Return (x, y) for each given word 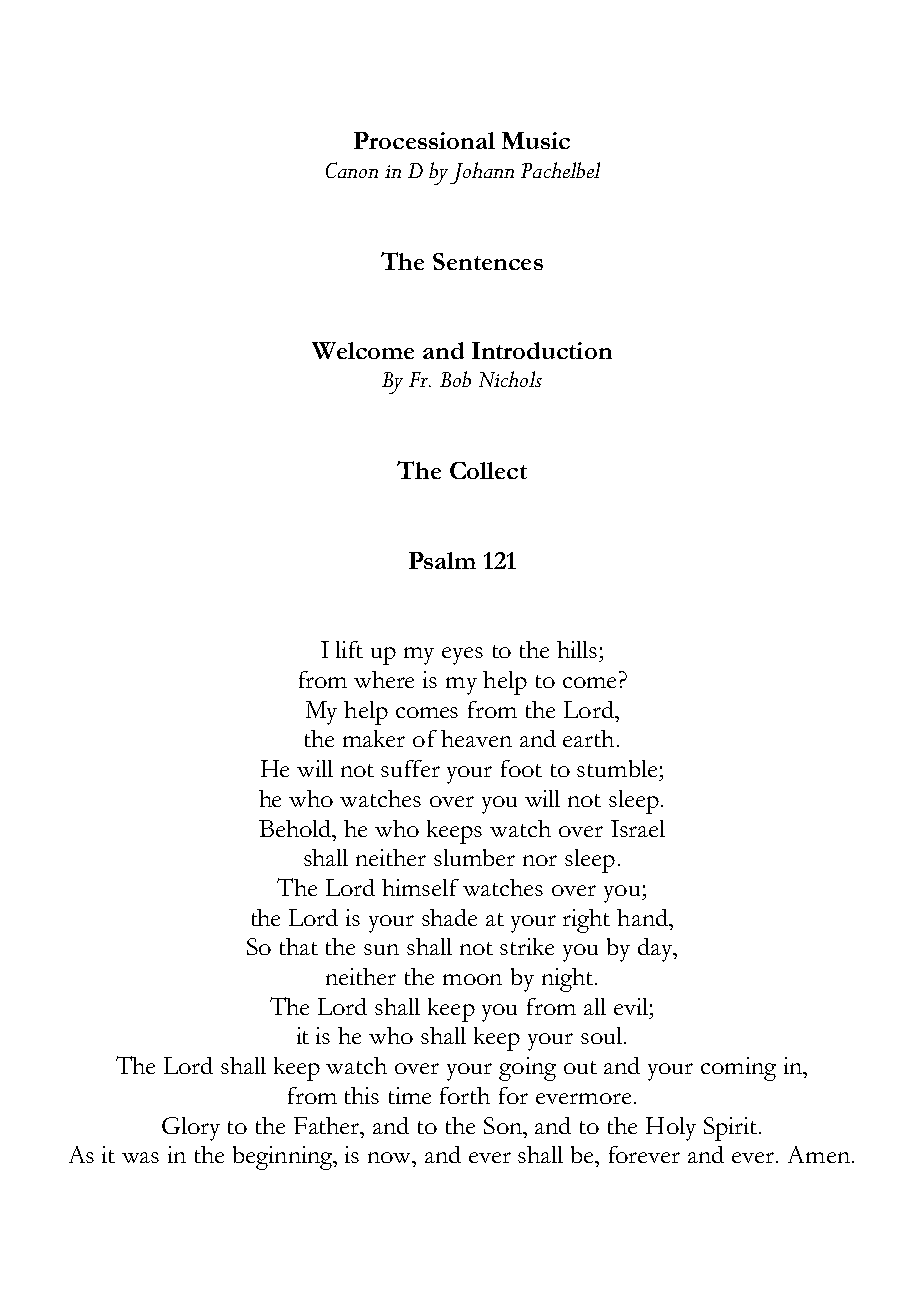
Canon (352, 170)
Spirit (732, 1129)
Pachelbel (560, 170)
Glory (191, 1129)
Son (504, 1125)
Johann (482, 173)
